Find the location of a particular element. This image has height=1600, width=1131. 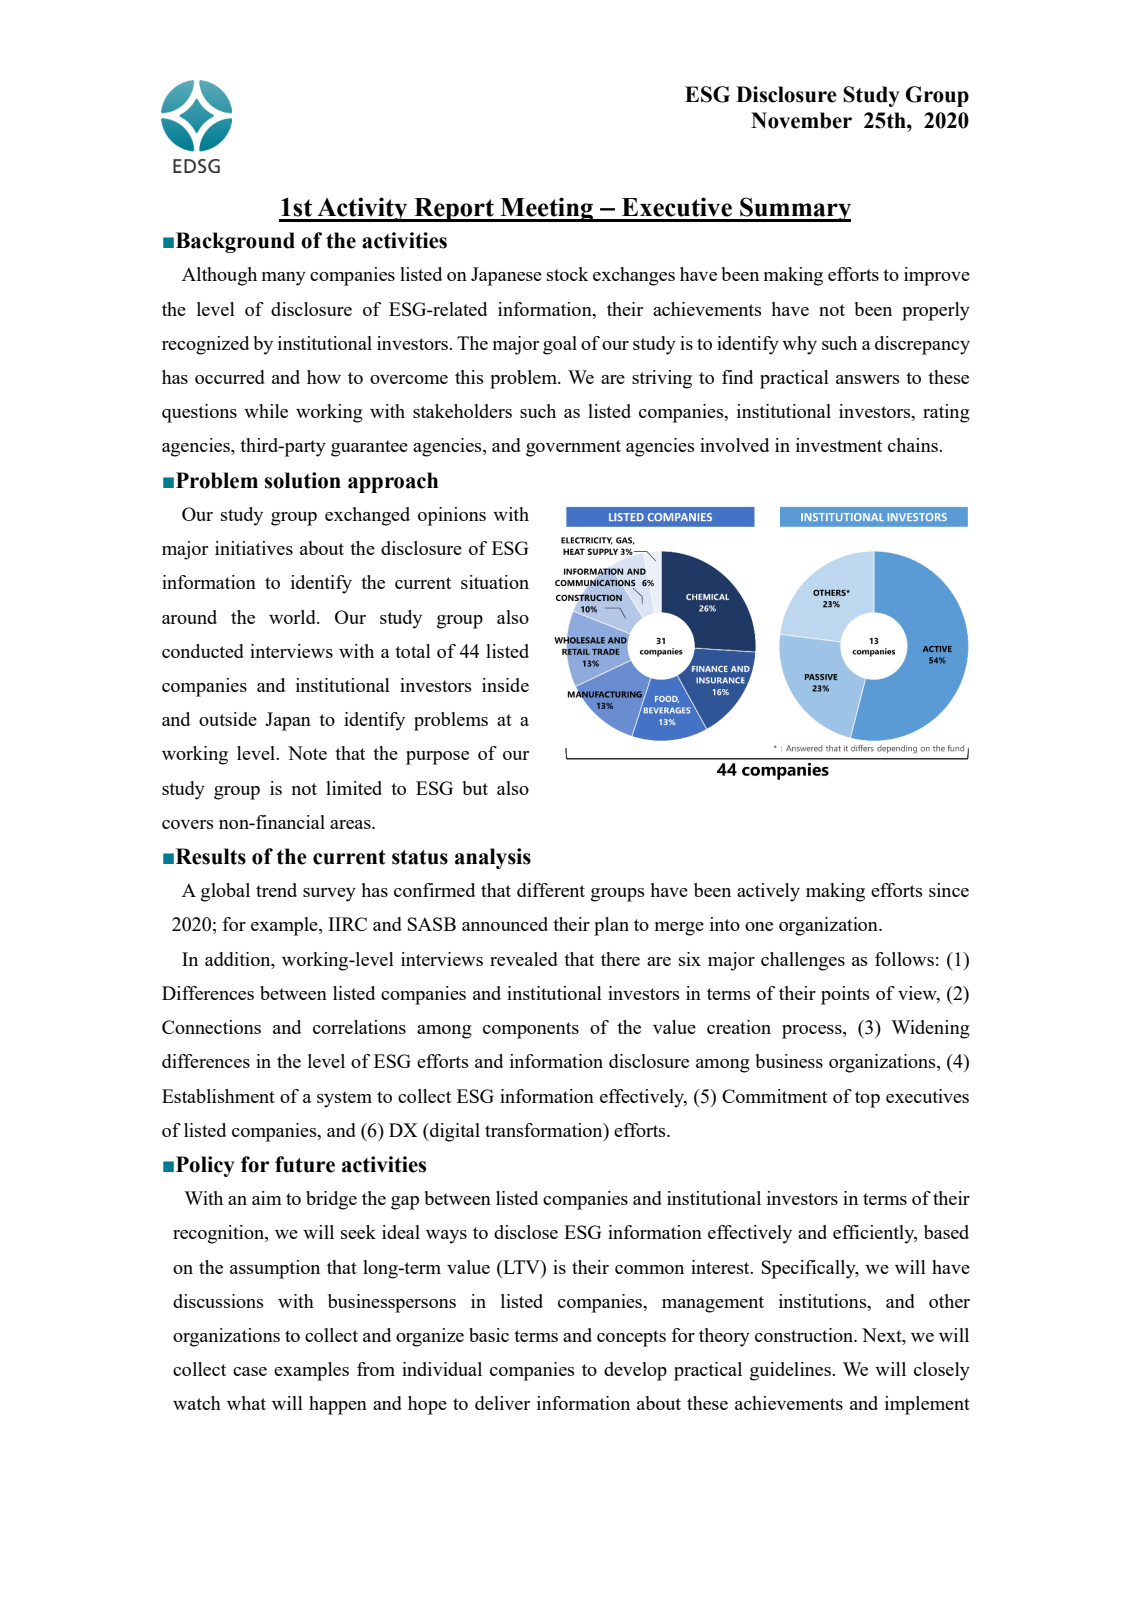

but is located at coordinates (475, 788).
